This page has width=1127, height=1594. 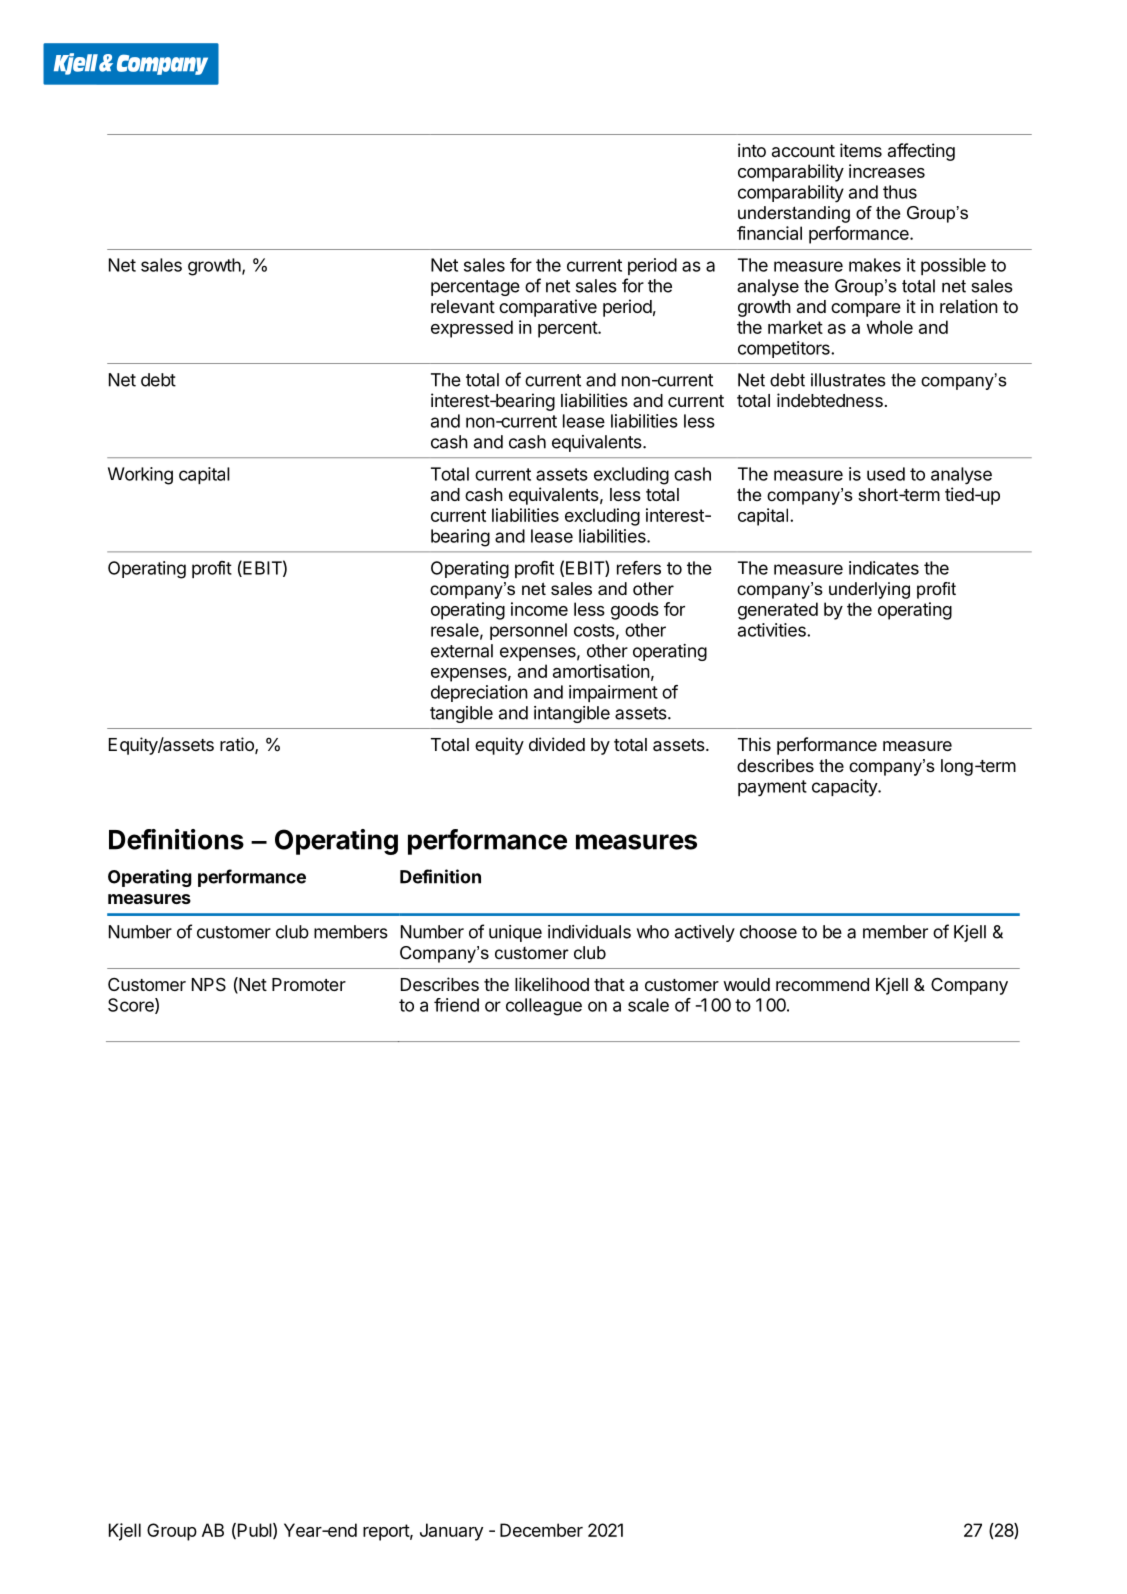 I want to click on comparative, so click(x=548, y=308).
